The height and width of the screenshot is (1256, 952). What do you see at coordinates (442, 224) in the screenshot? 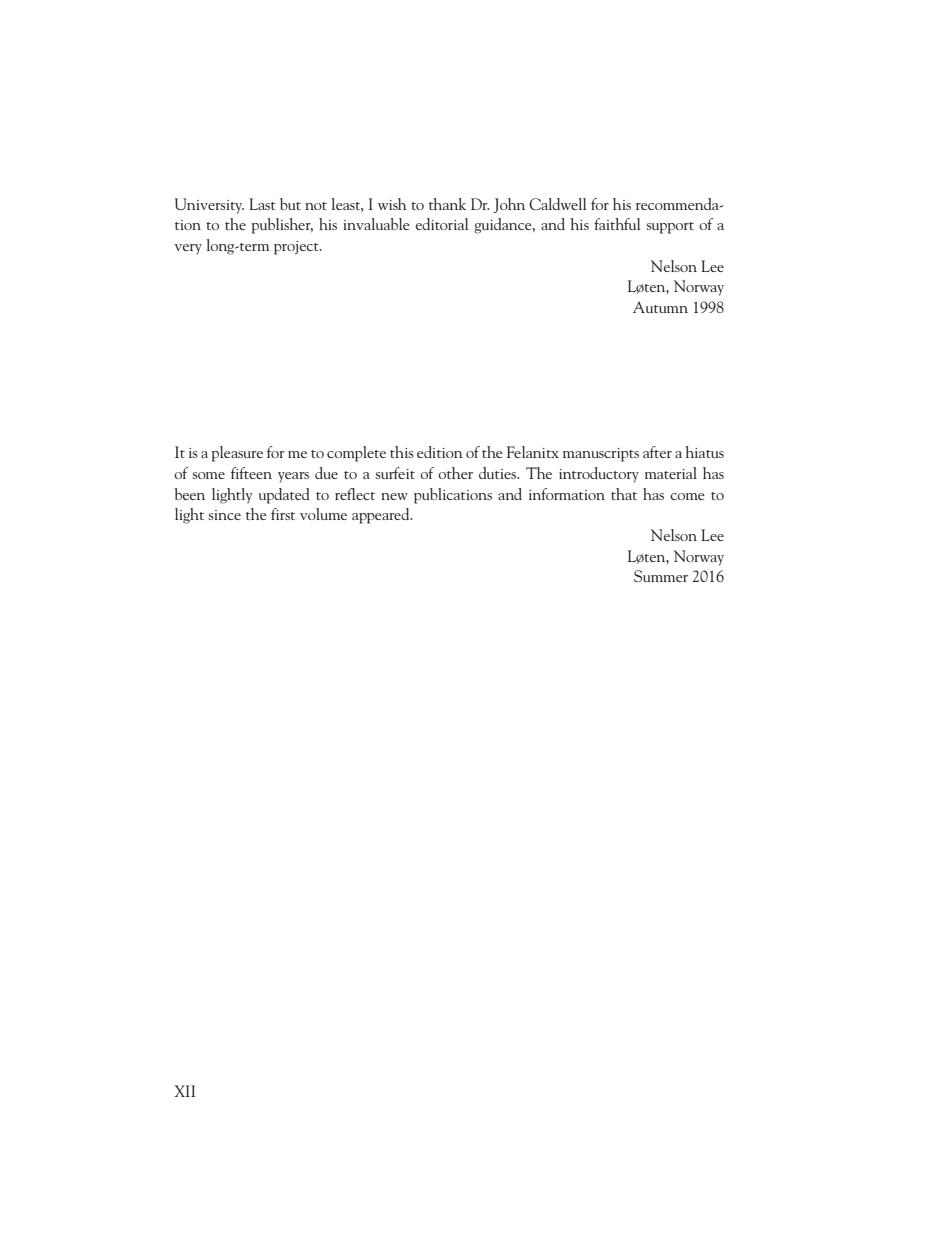
I see `editorial` at bounding box center [442, 224].
